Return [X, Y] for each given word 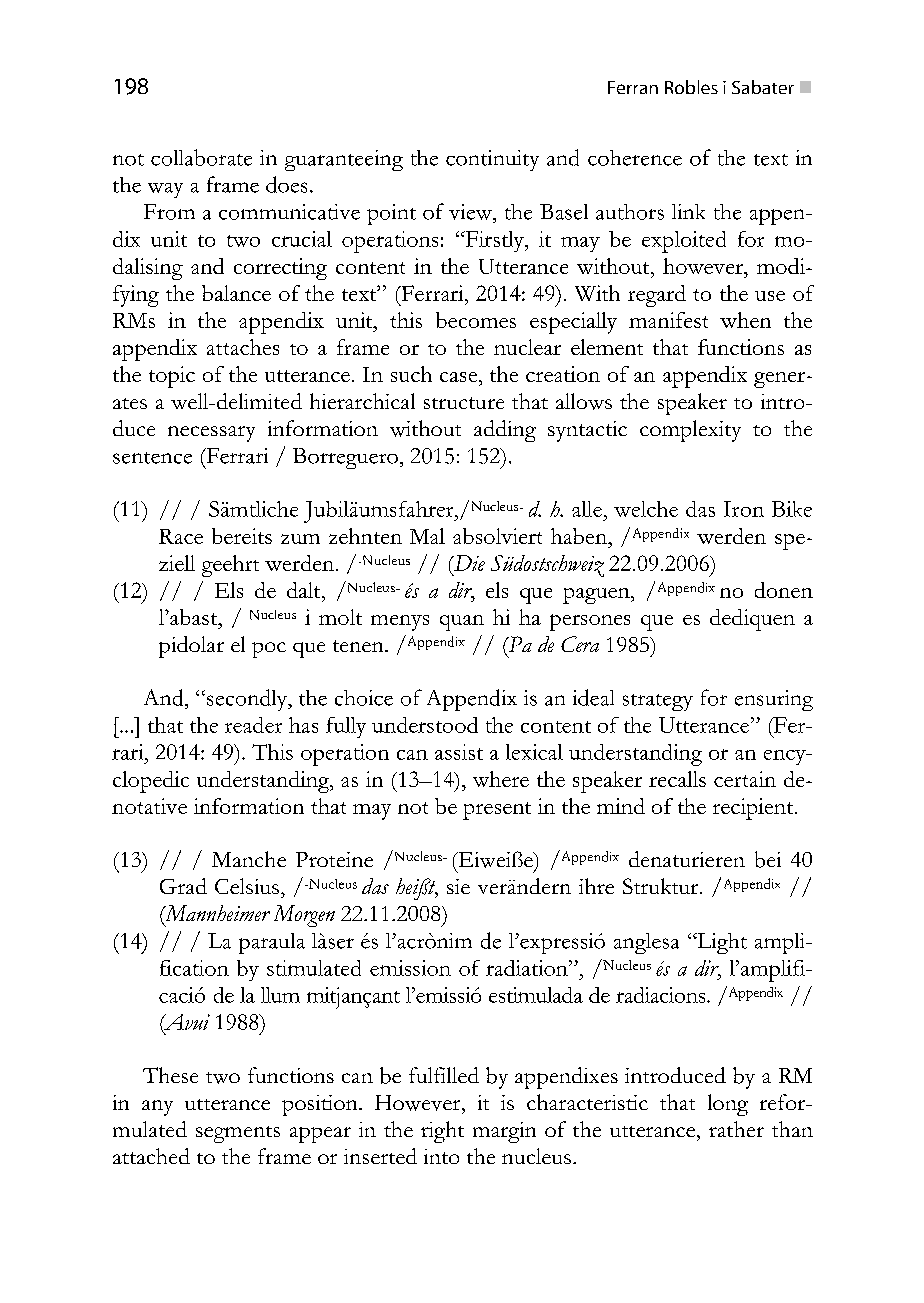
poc [269, 650]
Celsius [247, 886]
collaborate [201, 157]
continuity [492, 160]
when [745, 320]
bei [768, 859]
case [460, 377]
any [157, 1108]
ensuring [774, 700]
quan [462, 623]
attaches [243, 347]
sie [458, 886]
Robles [691, 87]
